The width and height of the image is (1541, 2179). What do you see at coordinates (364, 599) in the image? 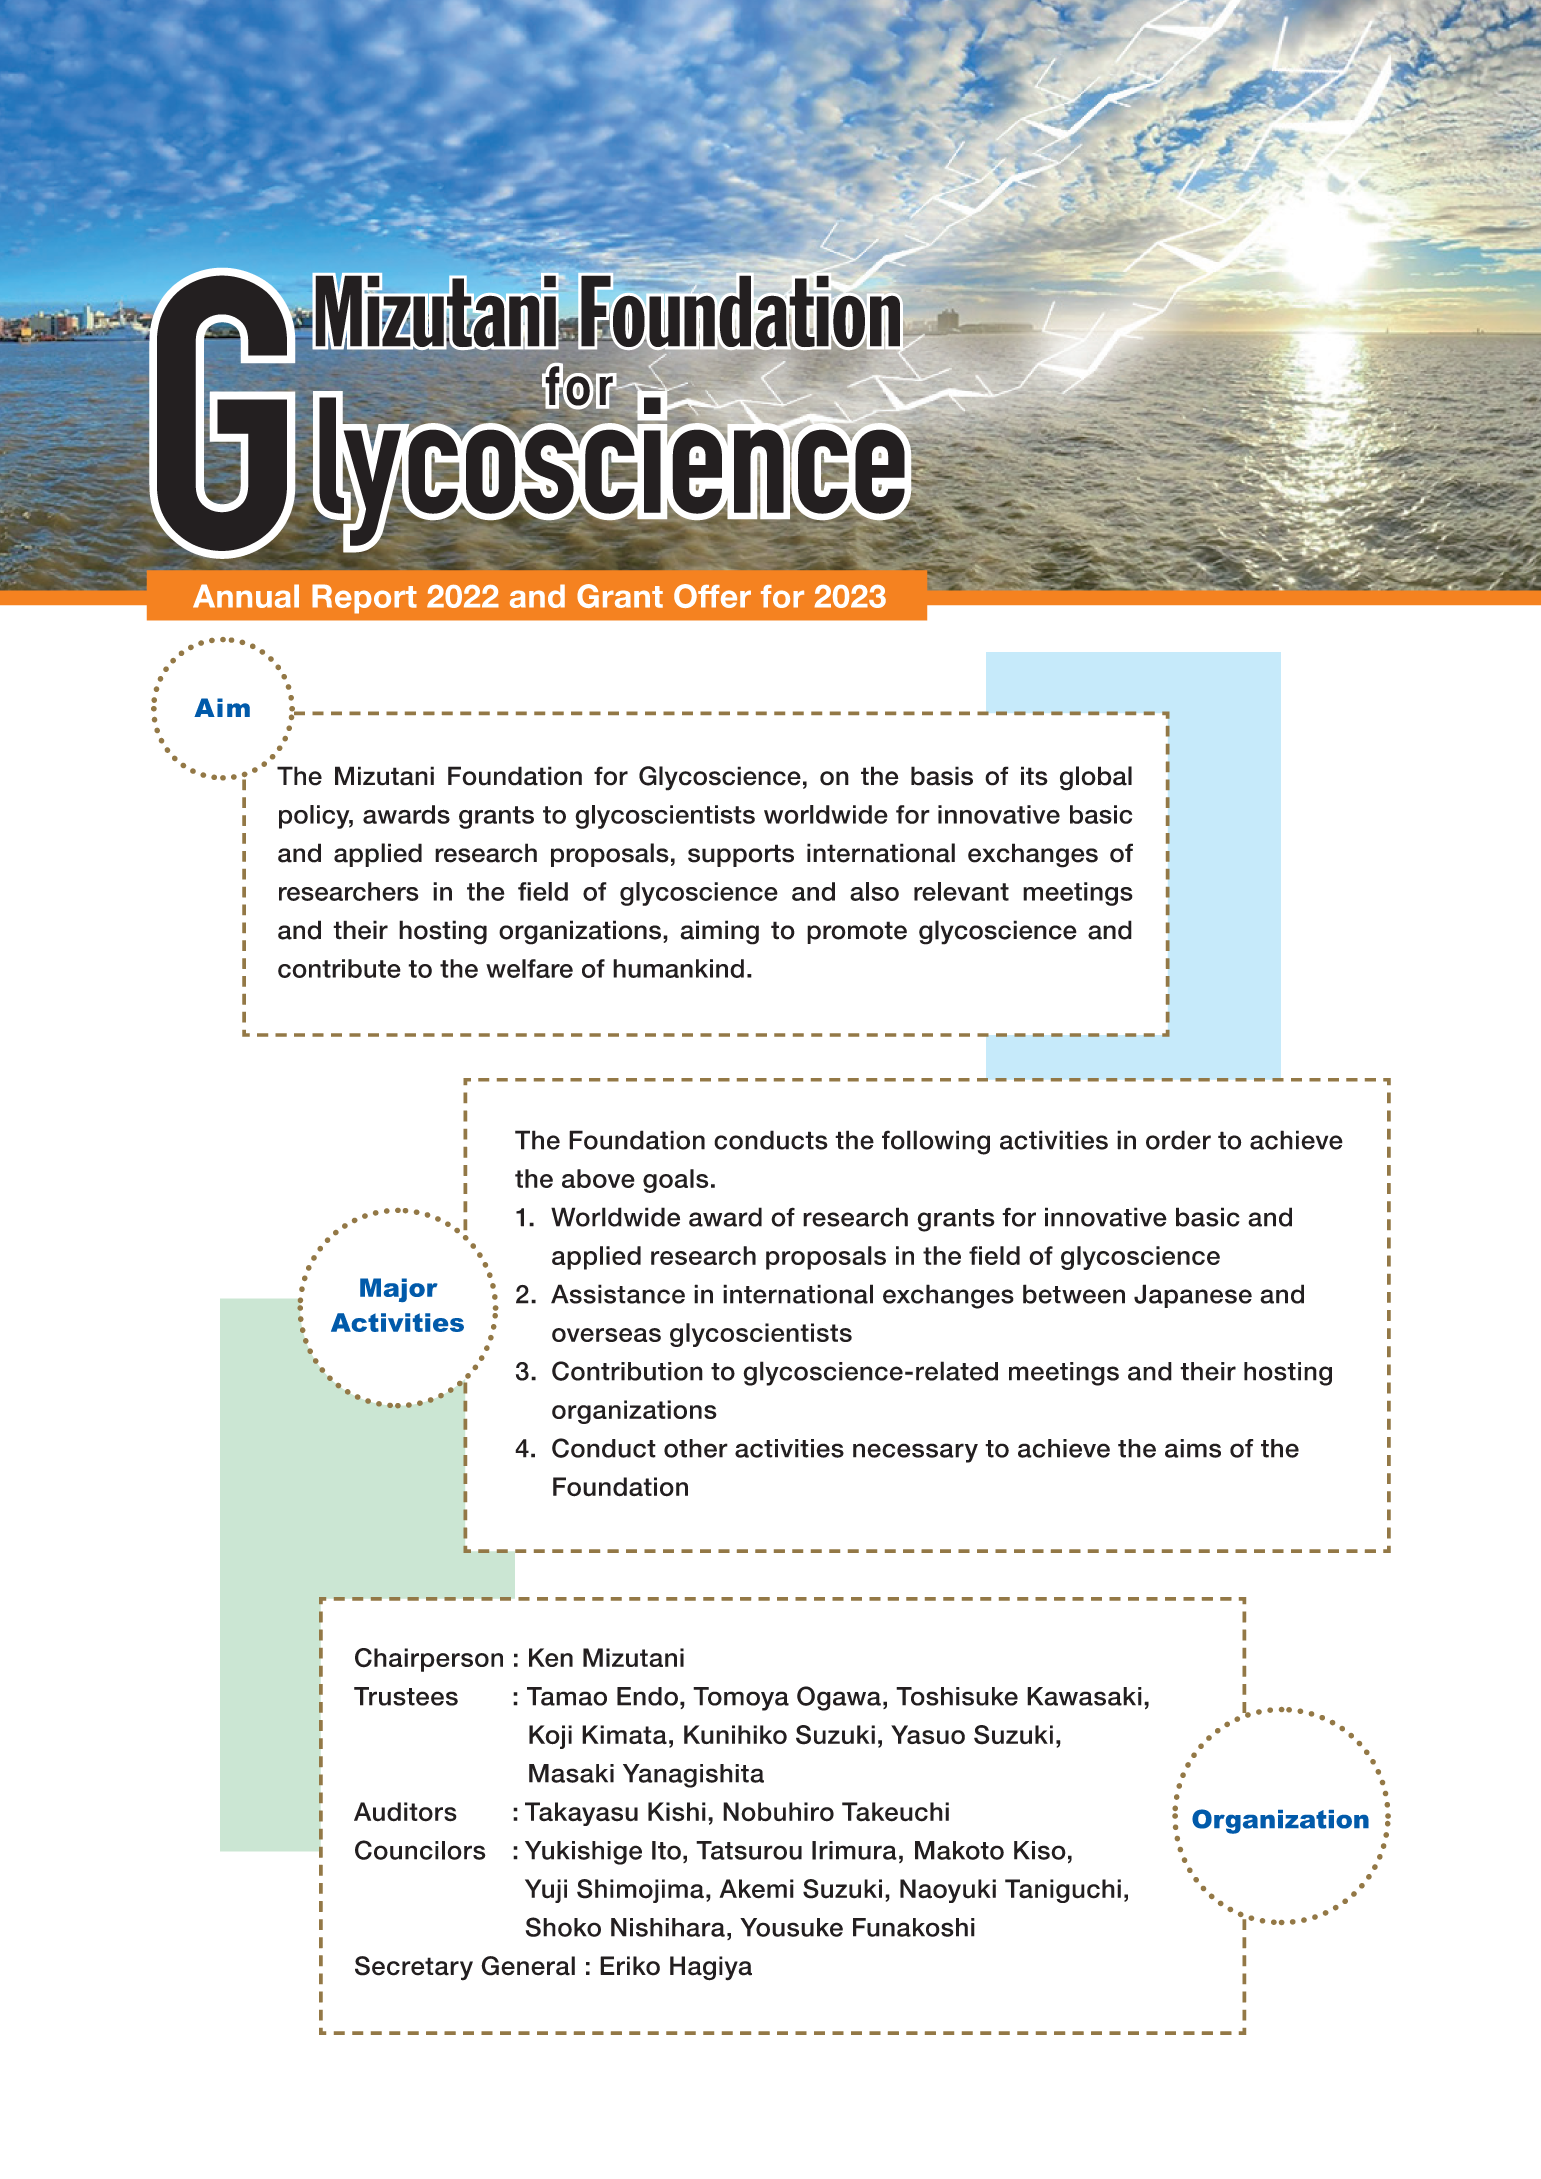
I see `Report` at bounding box center [364, 599].
